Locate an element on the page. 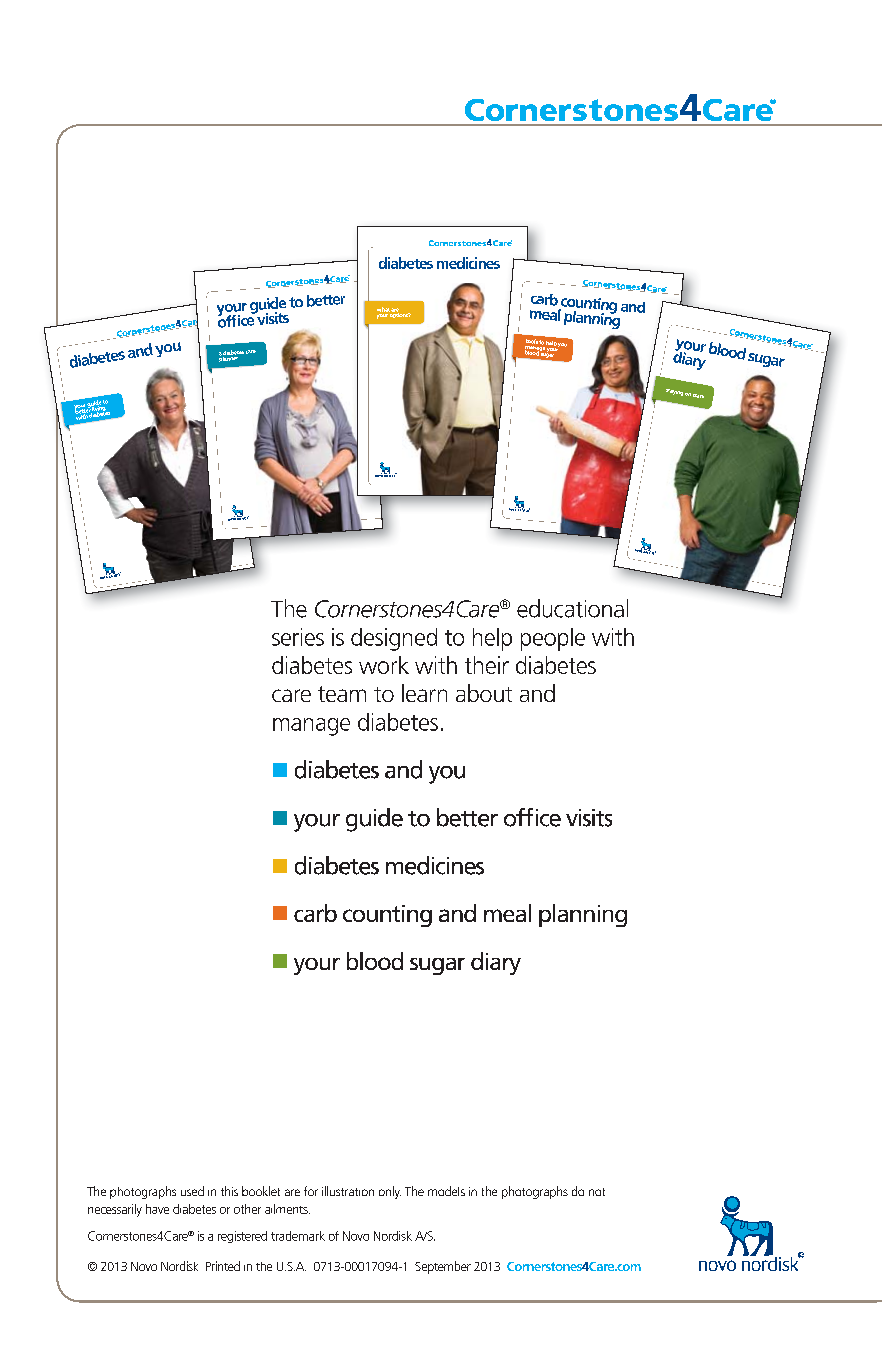 Image resolution: width=882 pixels, height=1372 pixels. not is located at coordinates (597, 1192).
